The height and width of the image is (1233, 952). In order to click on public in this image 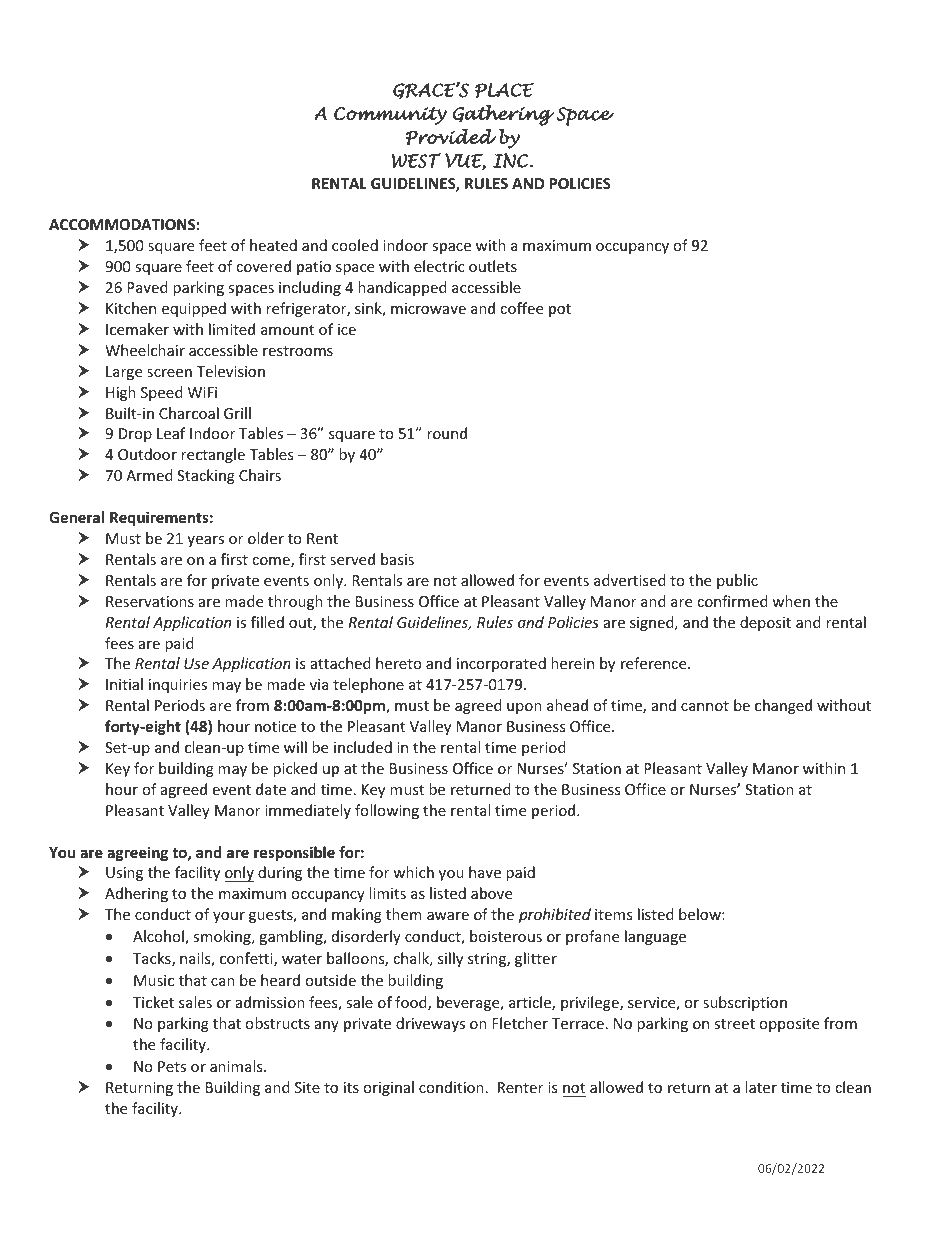, I will do `click(737, 581)`.
